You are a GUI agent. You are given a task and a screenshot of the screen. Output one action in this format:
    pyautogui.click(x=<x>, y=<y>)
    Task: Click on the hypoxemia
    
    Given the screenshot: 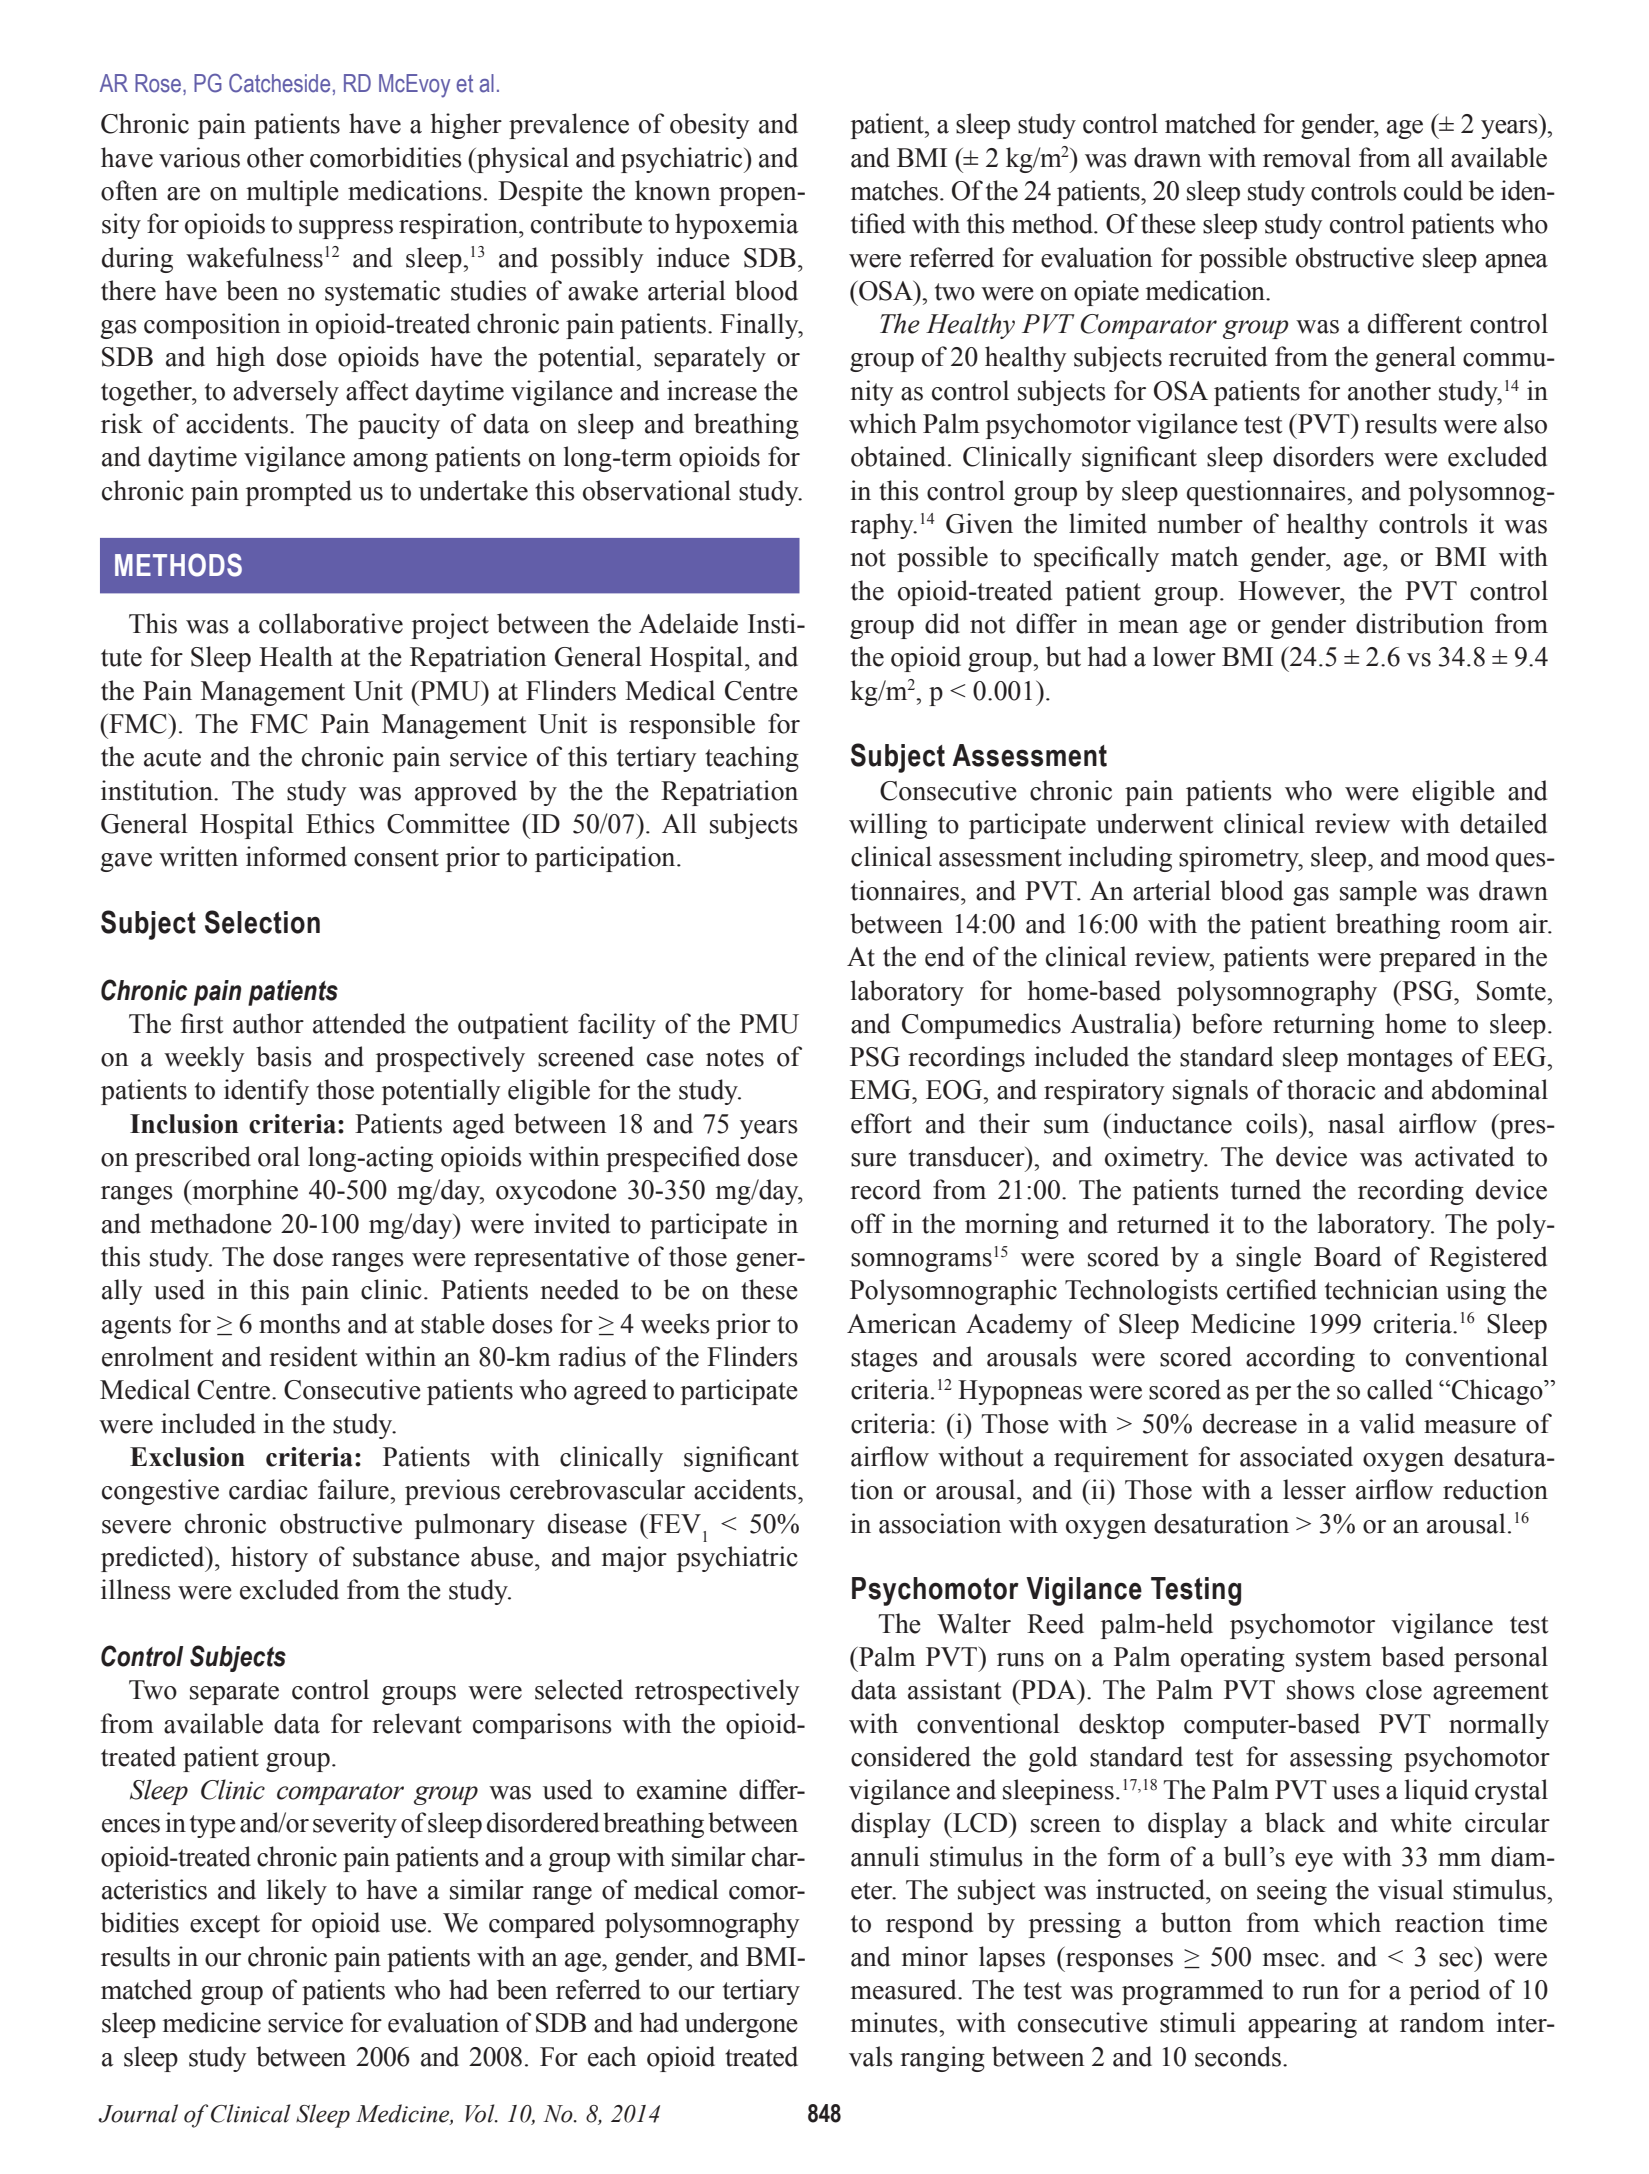 What is the action you would take?
    pyautogui.click(x=737, y=226)
